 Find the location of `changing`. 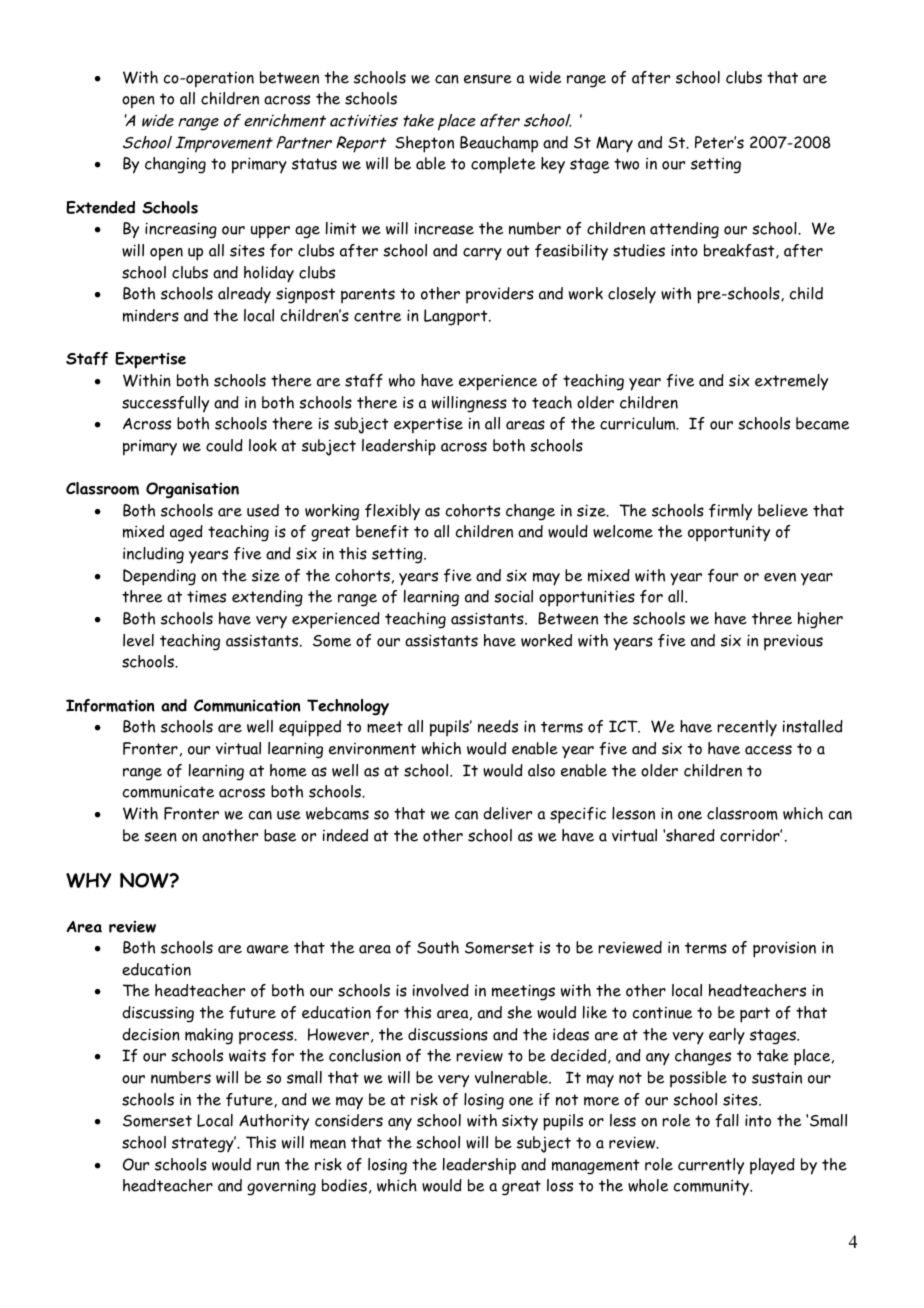

changing is located at coordinates (175, 165).
